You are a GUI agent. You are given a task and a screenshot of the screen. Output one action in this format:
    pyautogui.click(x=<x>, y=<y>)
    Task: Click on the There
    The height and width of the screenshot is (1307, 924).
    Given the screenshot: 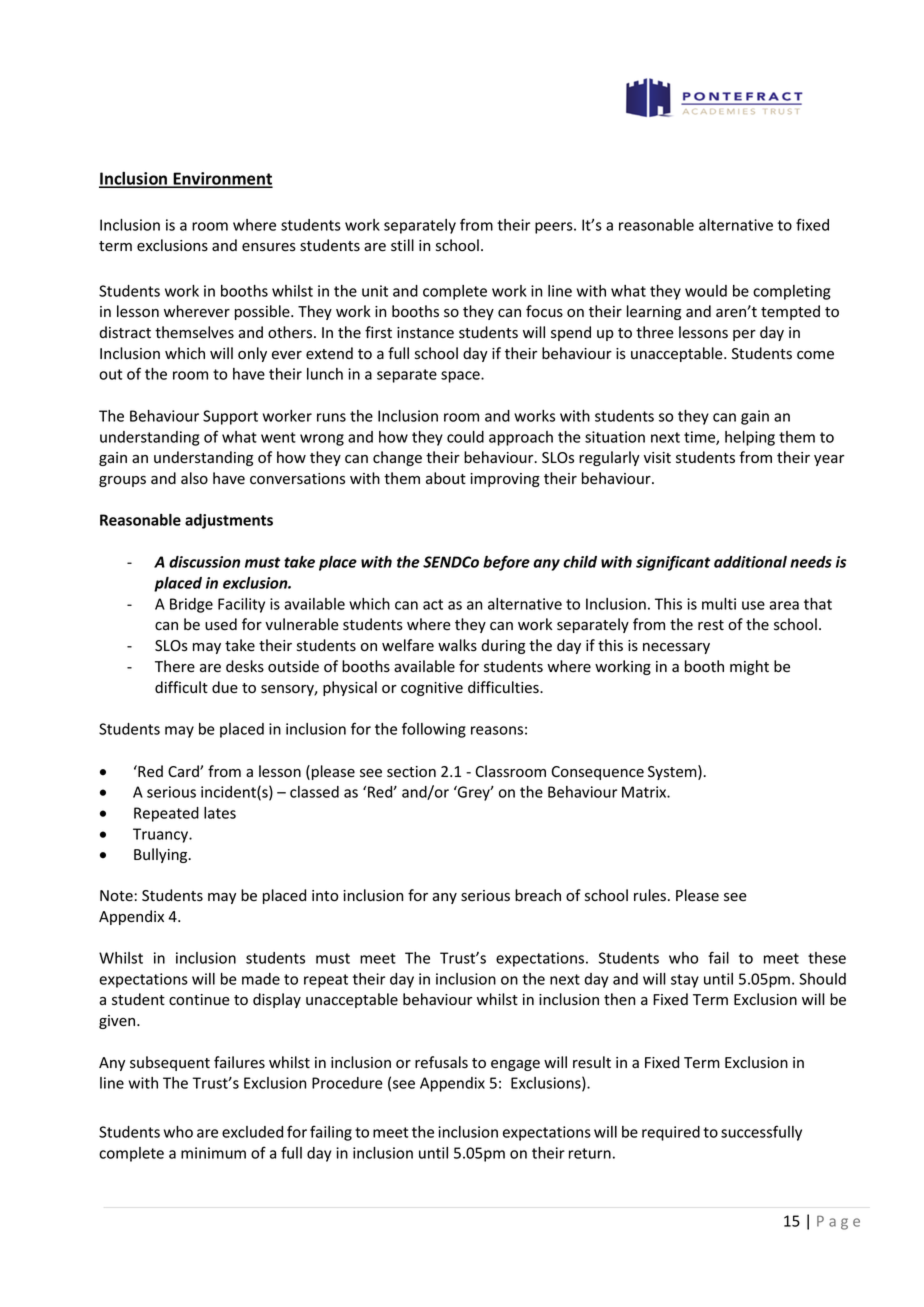 What is the action you would take?
    pyautogui.click(x=175, y=666)
